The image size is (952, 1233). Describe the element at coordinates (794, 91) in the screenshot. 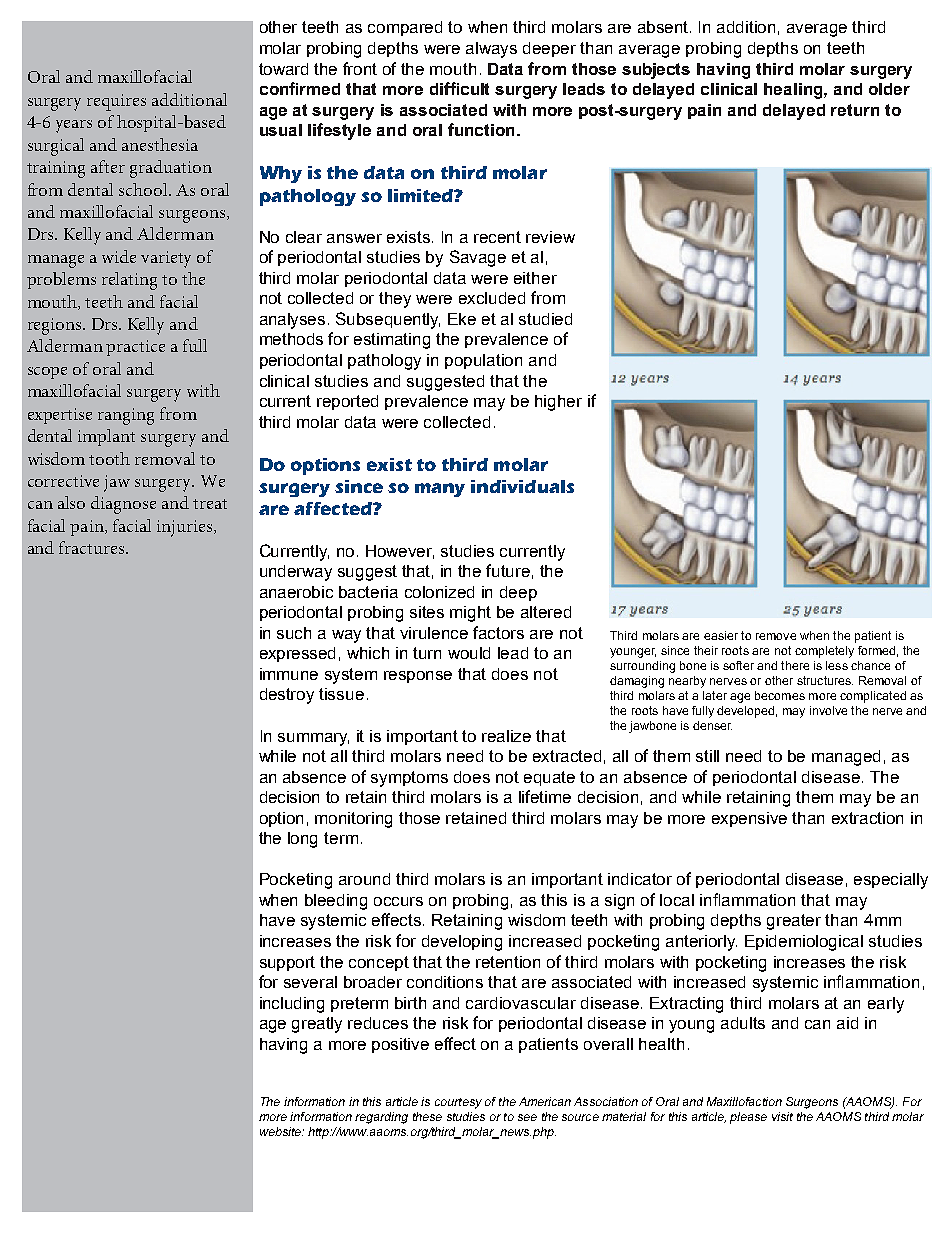

I see `healing` at that location.
